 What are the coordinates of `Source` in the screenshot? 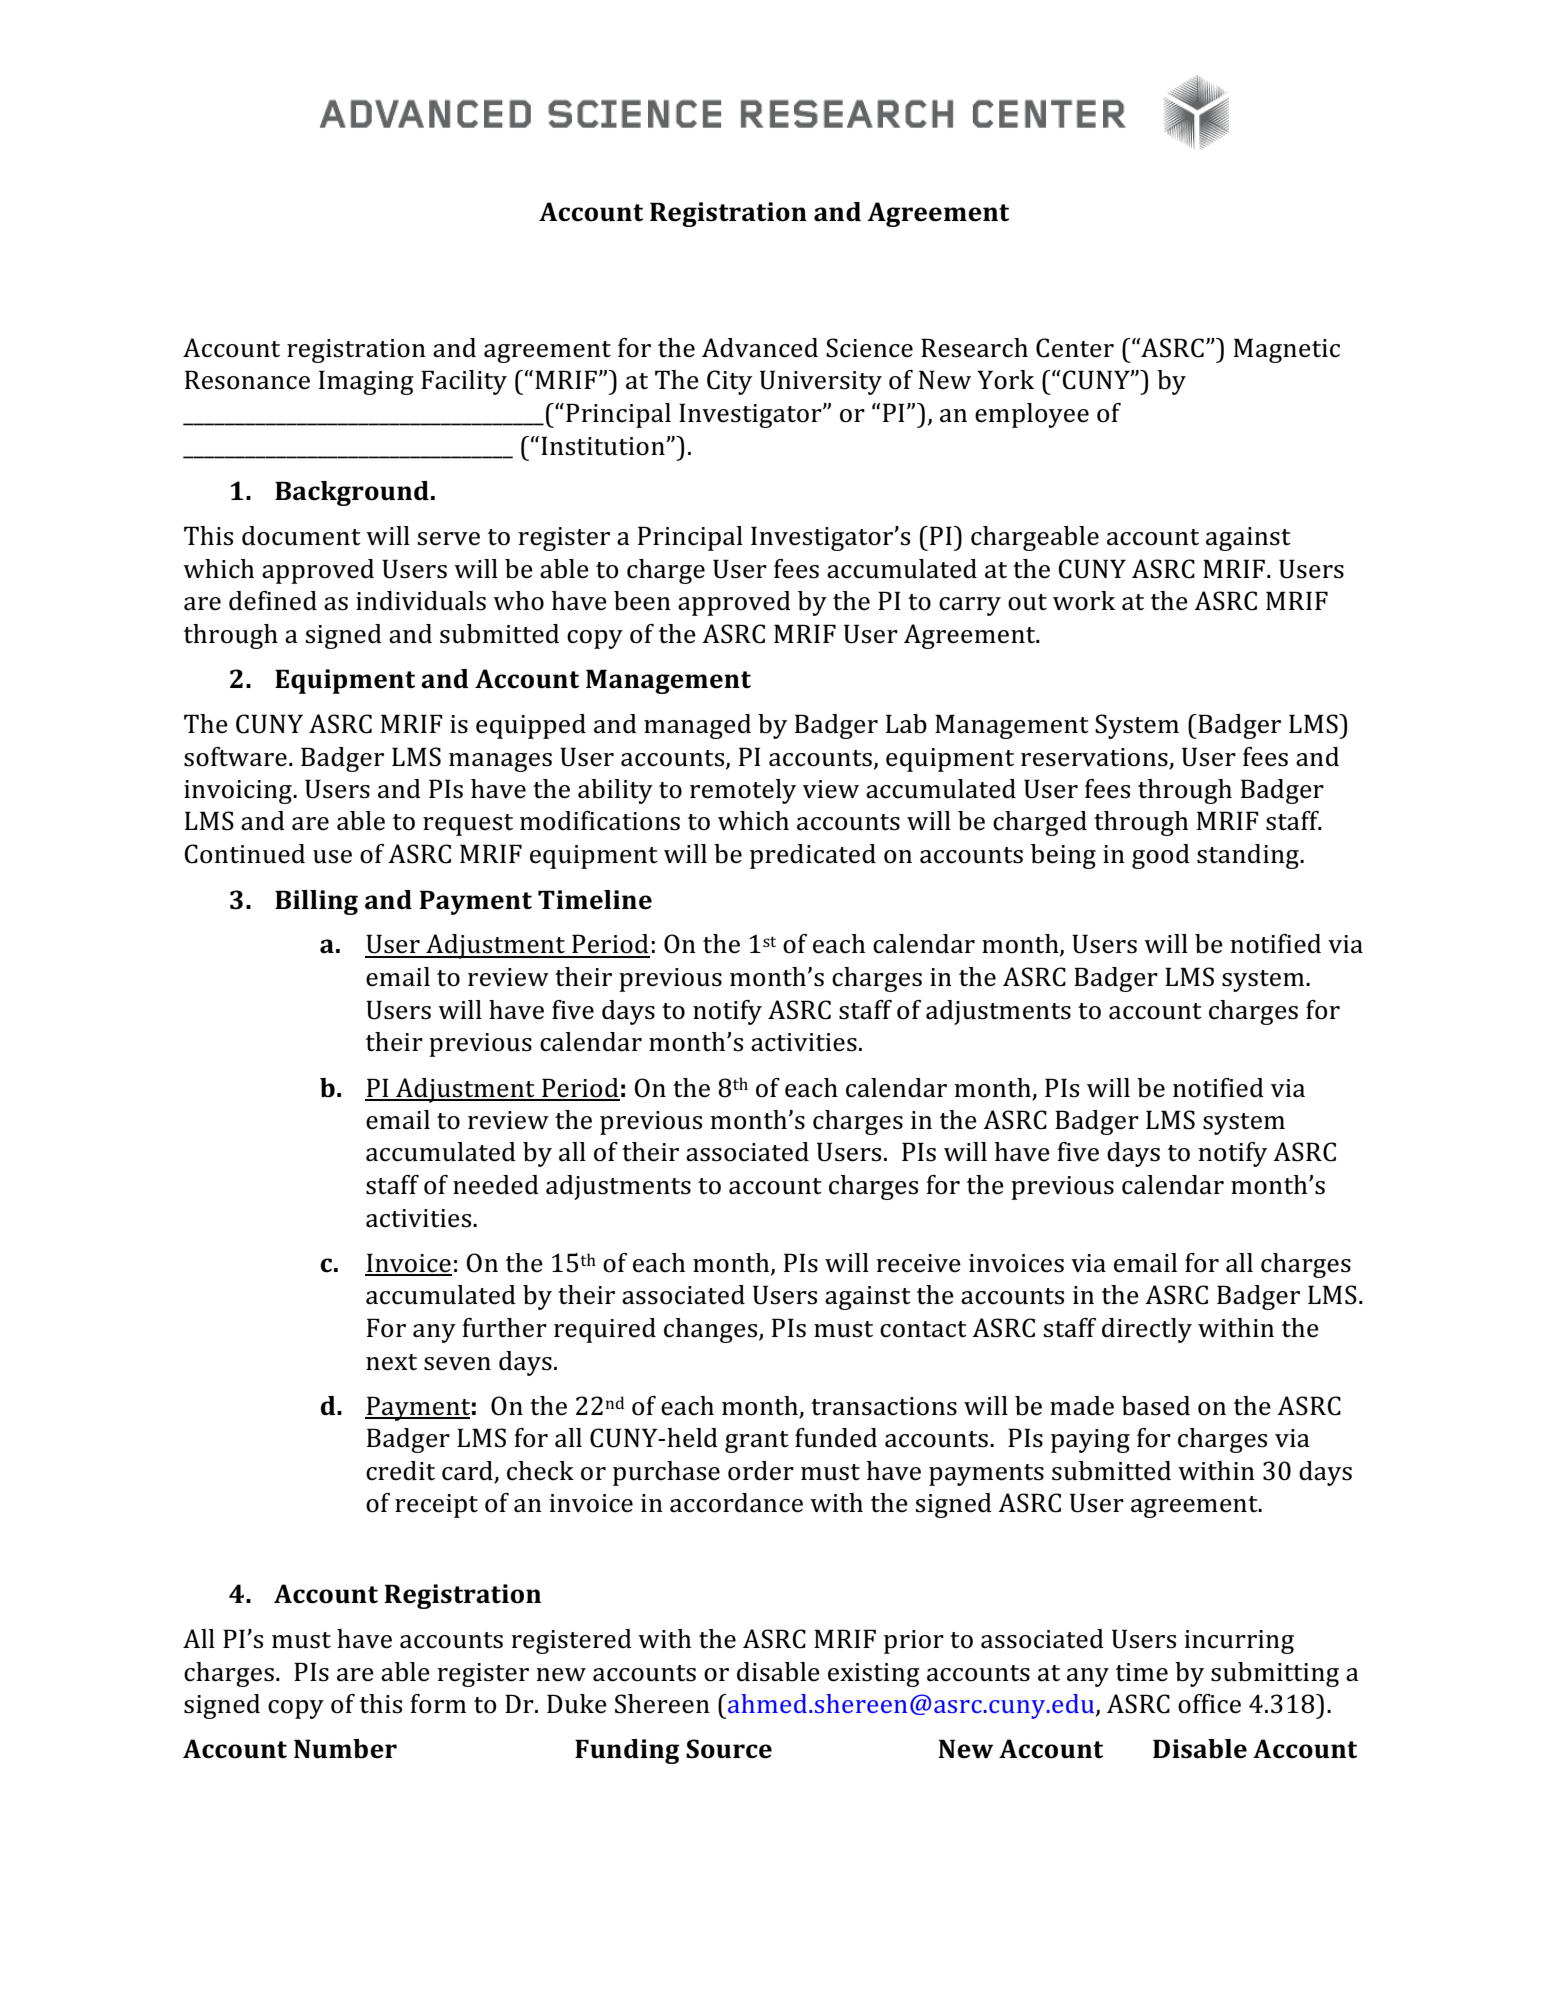 It's located at (729, 1749).
